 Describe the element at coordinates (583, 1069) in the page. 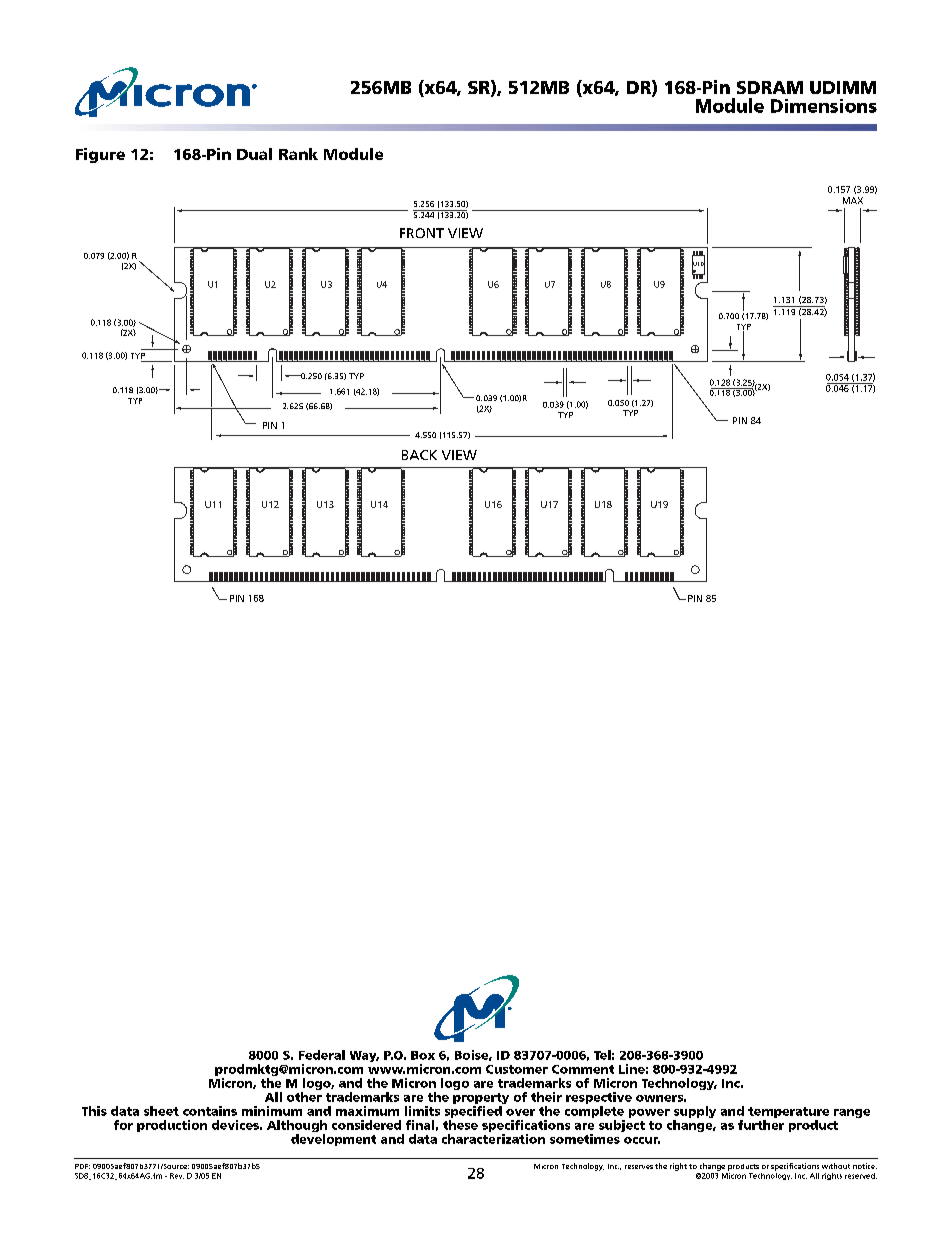

I see `Comment` at that location.
